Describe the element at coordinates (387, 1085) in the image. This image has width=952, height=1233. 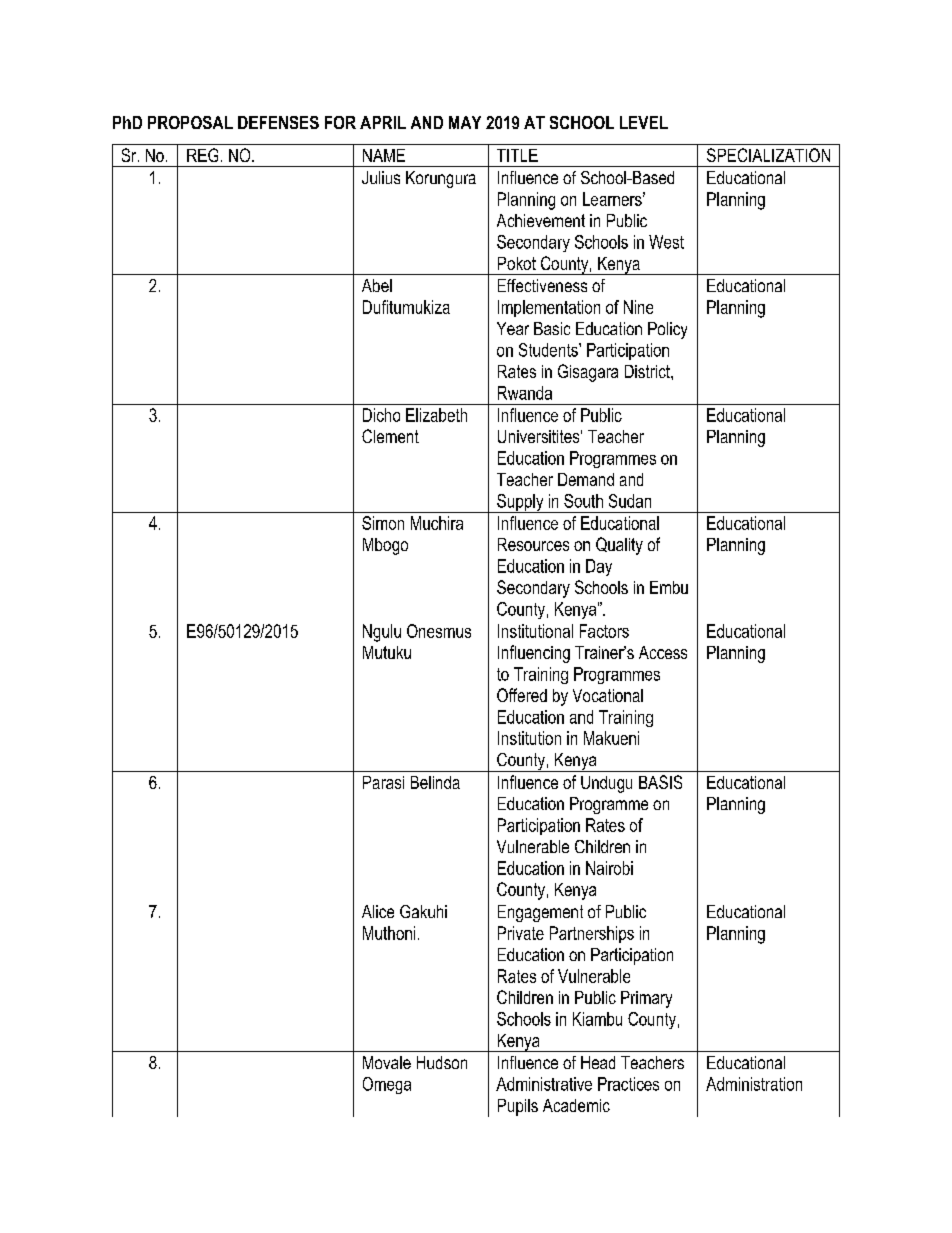
I see `Omega` at that location.
